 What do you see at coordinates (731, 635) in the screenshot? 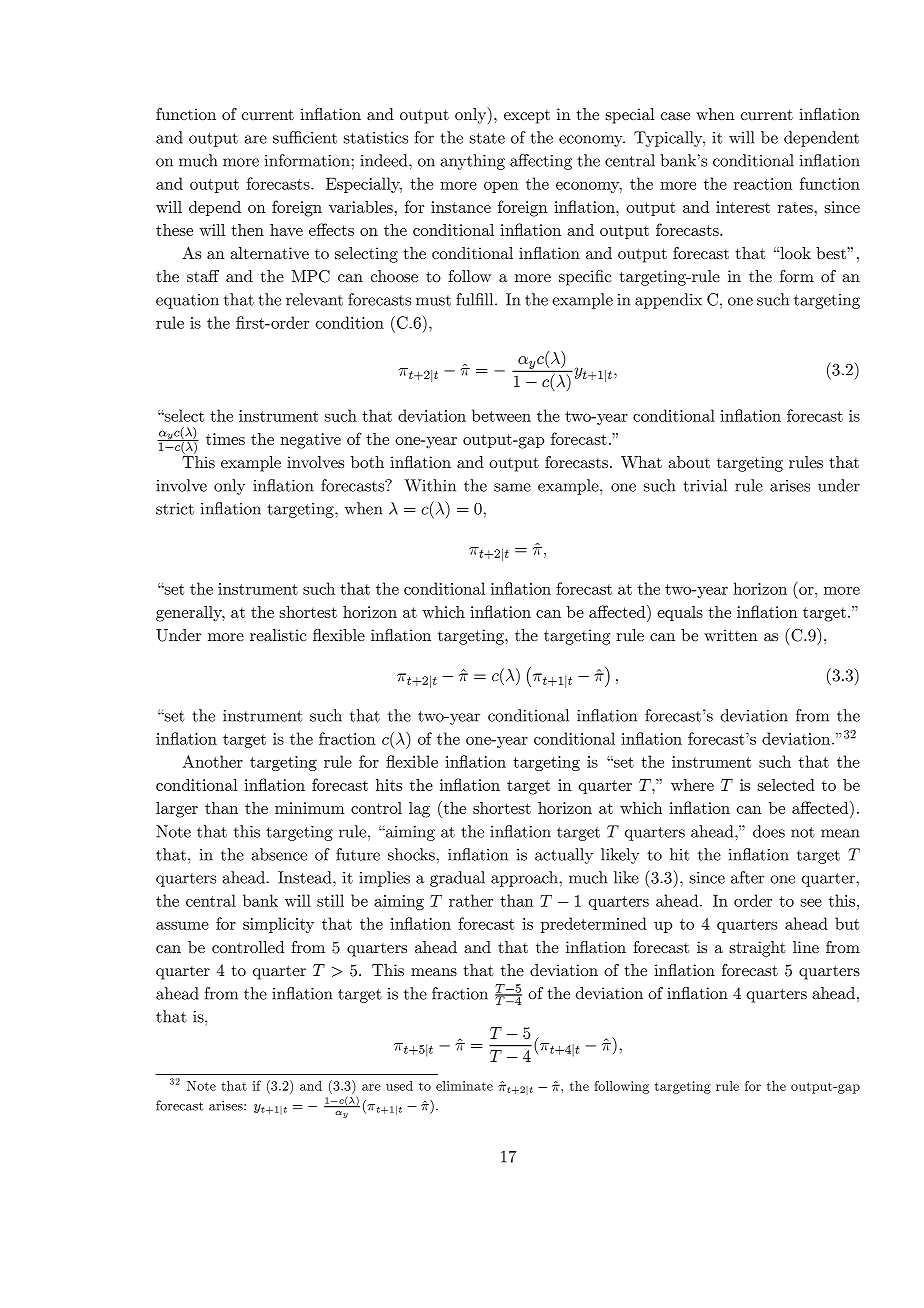
I see `written` at bounding box center [731, 635].
